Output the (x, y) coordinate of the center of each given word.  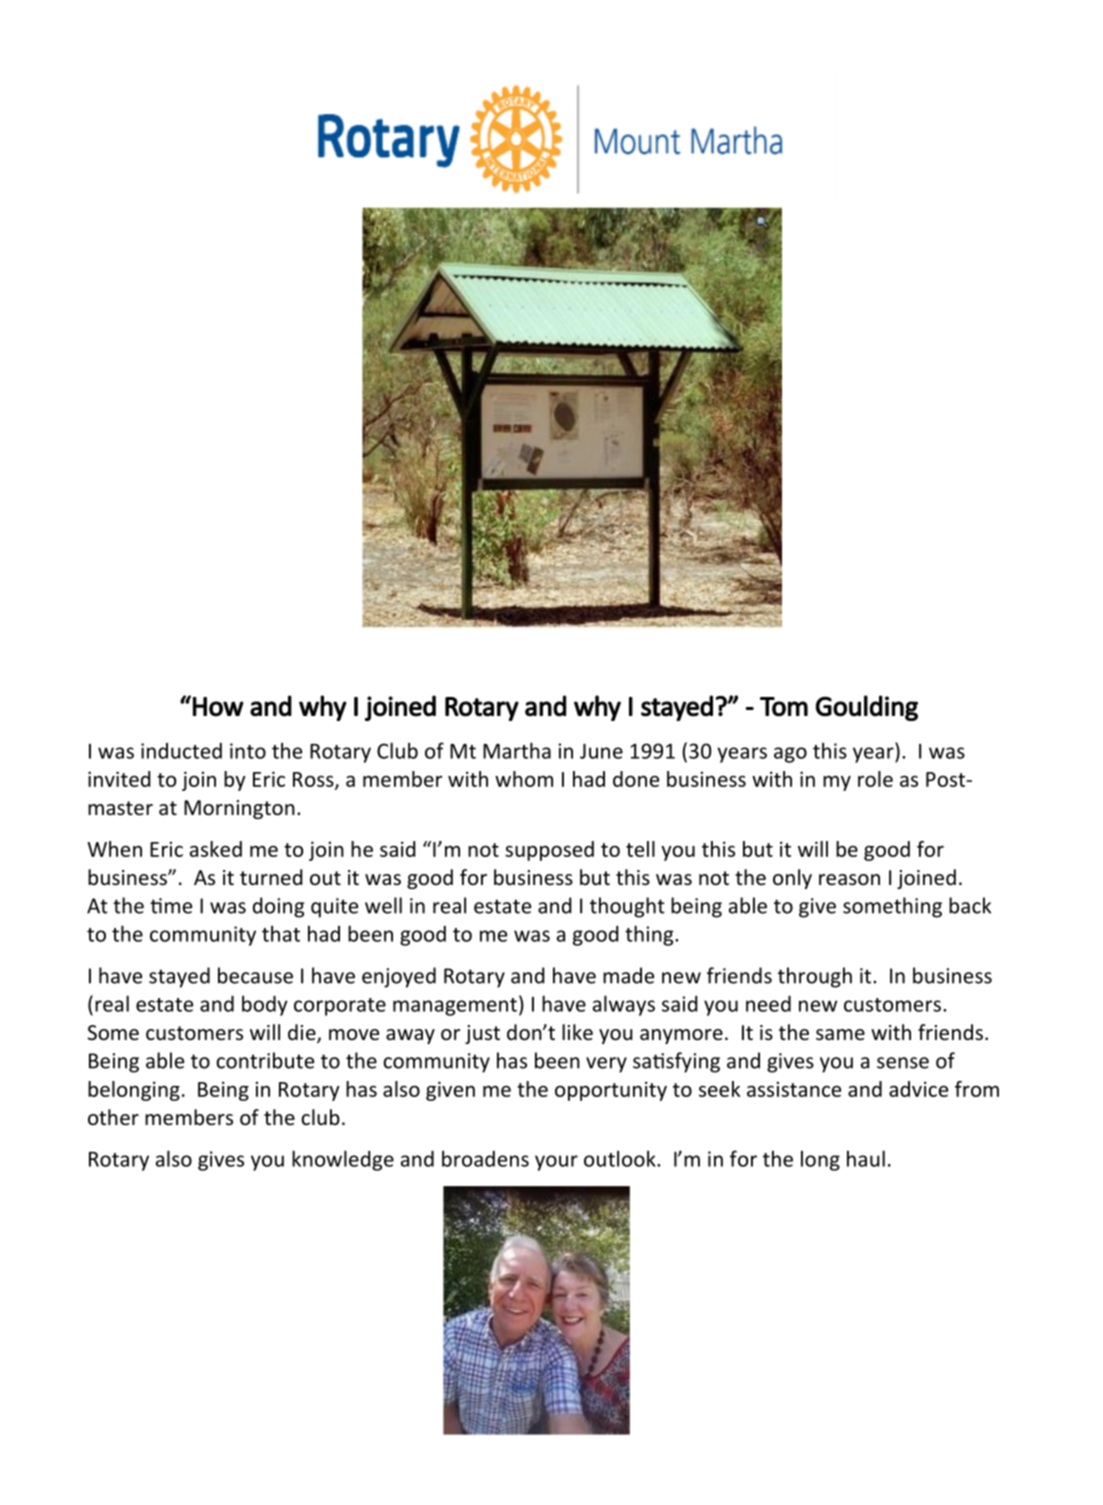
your (556, 1163)
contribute (265, 1060)
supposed (549, 851)
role (875, 779)
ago (790, 755)
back (970, 905)
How (218, 707)
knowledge (343, 1160)
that (281, 933)
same (840, 1034)
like (577, 1032)
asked (216, 849)
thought (627, 907)
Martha (517, 750)
